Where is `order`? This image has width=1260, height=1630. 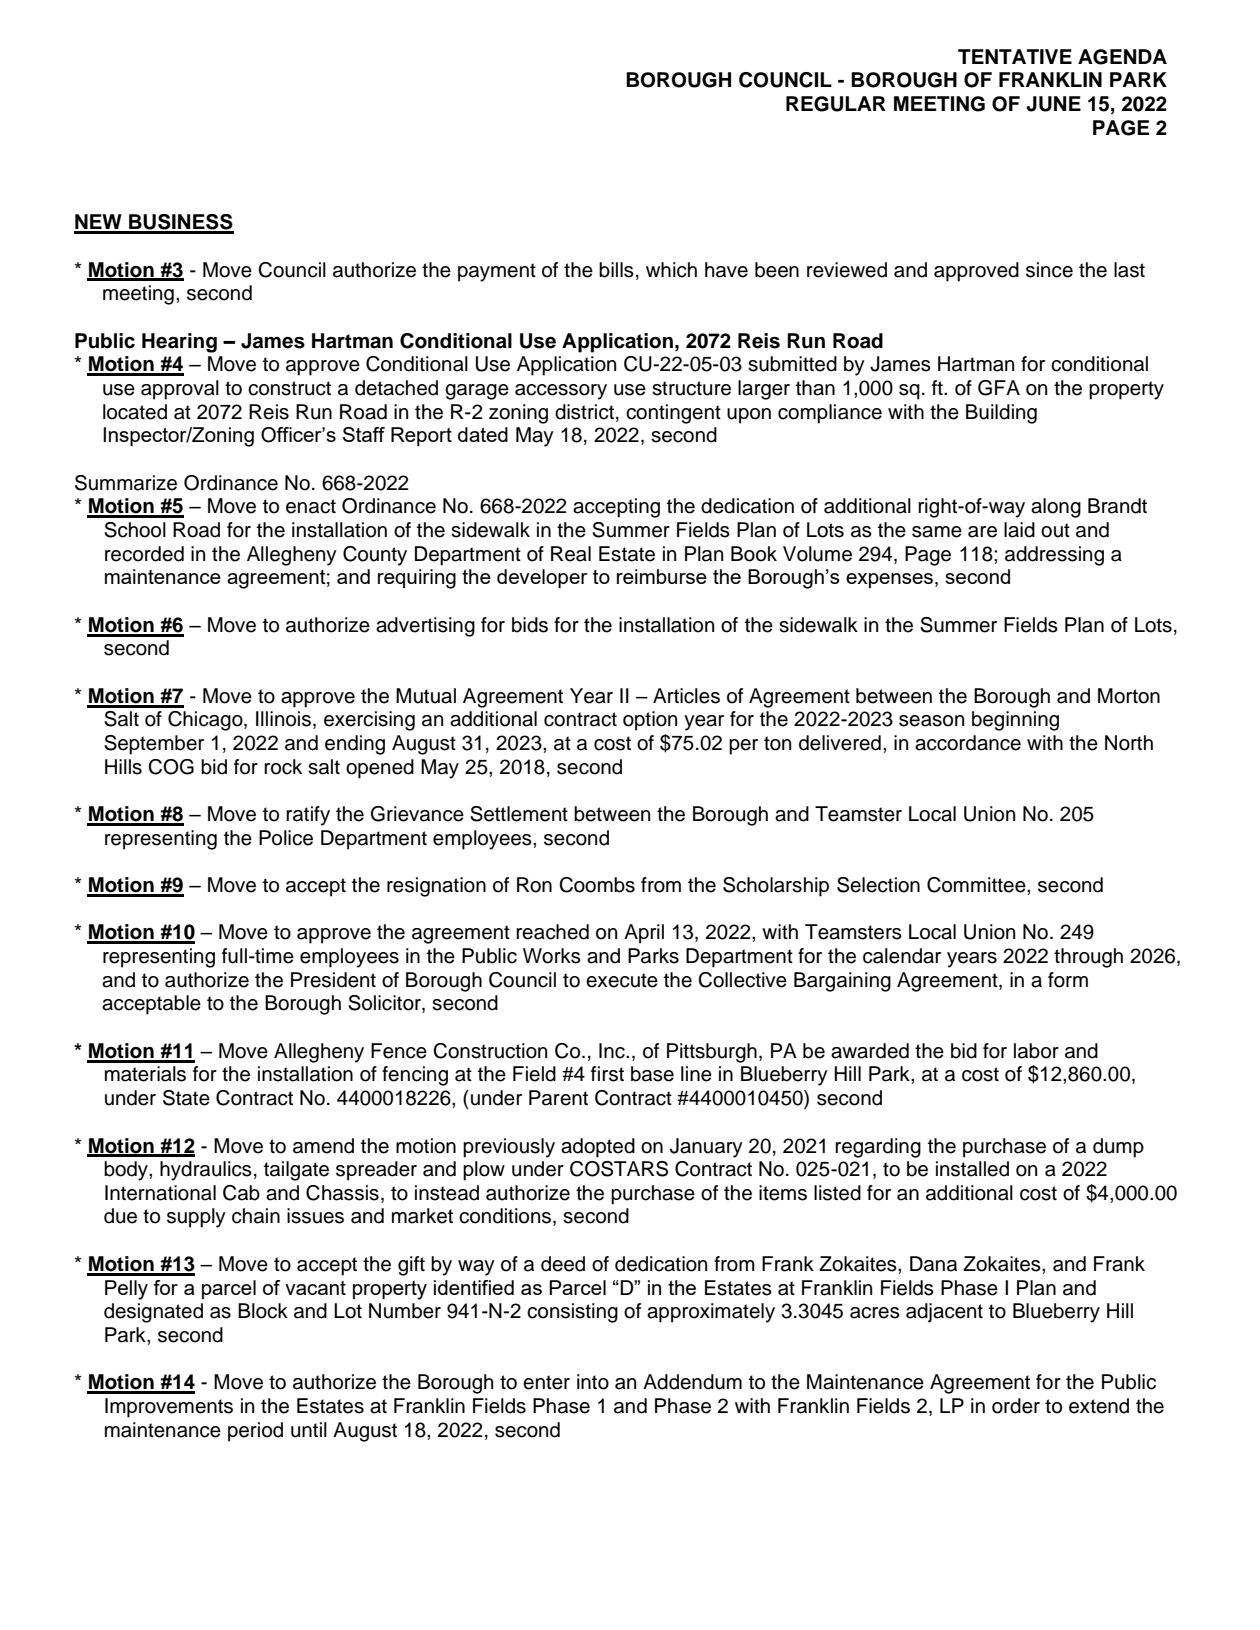 order is located at coordinates (1016, 1406).
